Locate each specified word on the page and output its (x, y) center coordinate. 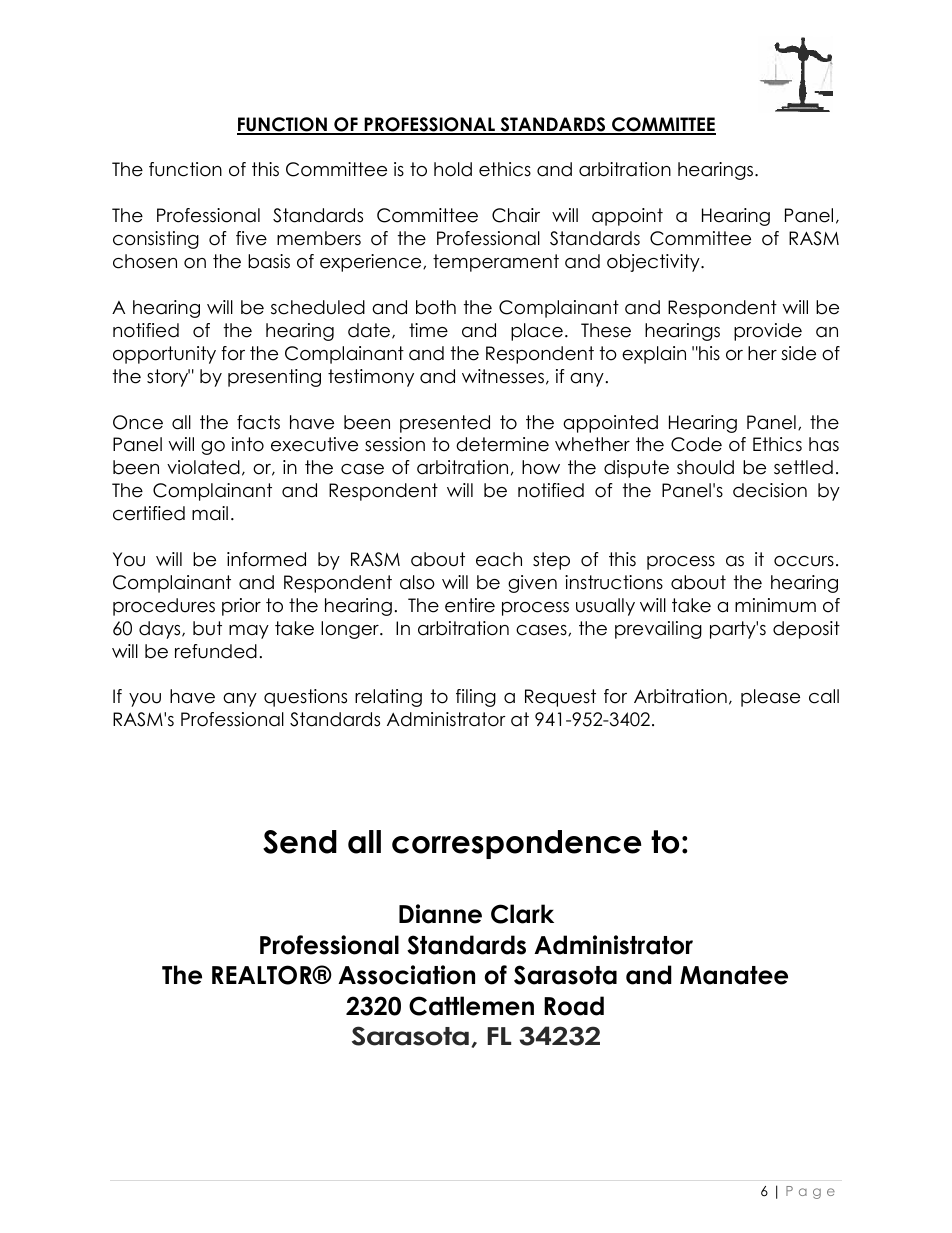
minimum (775, 605)
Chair (516, 215)
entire (470, 605)
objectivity (654, 263)
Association (406, 975)
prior (241, 607)
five (251, 238)
